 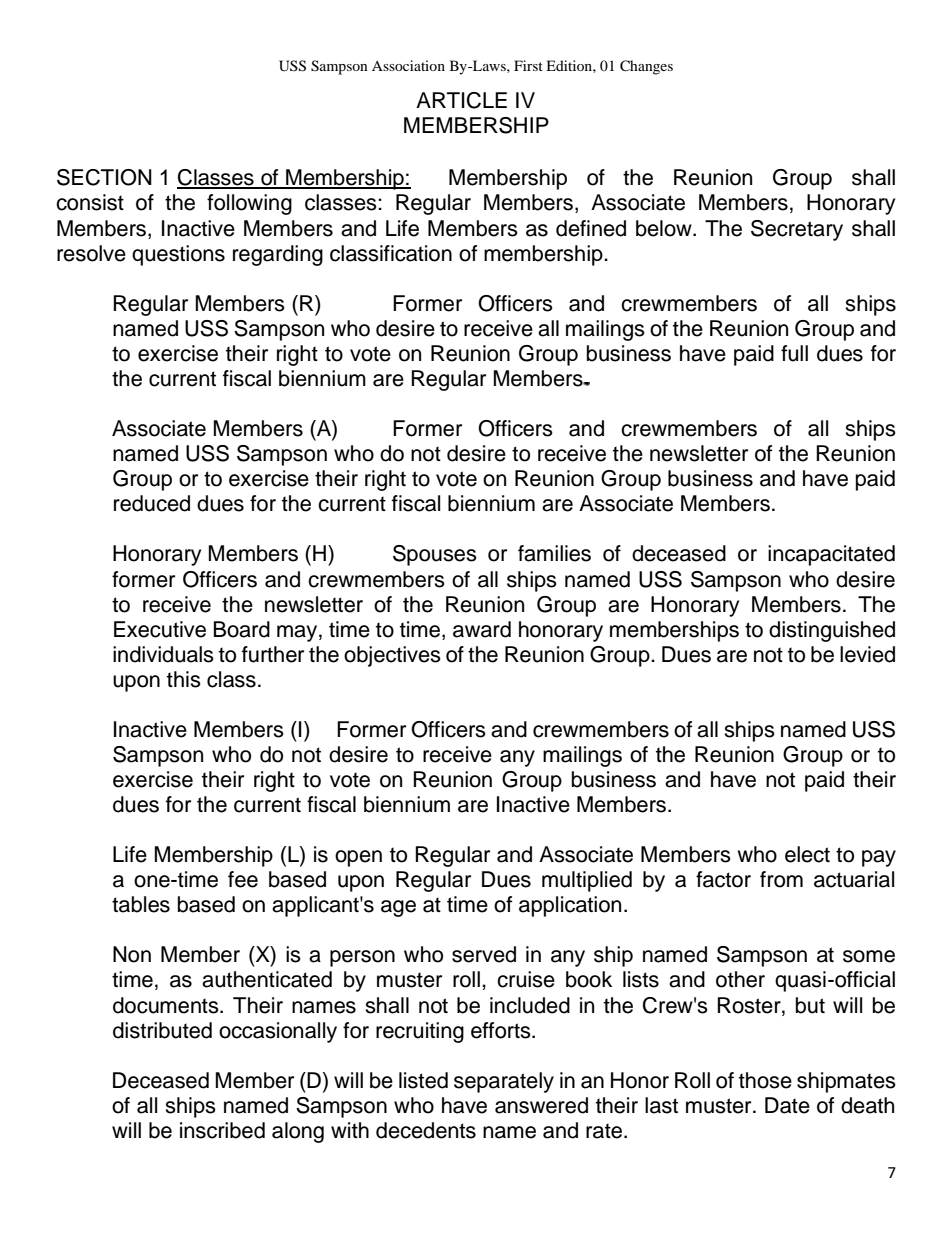 I want to click on ARTICLE, so click(x=461, y=100).
